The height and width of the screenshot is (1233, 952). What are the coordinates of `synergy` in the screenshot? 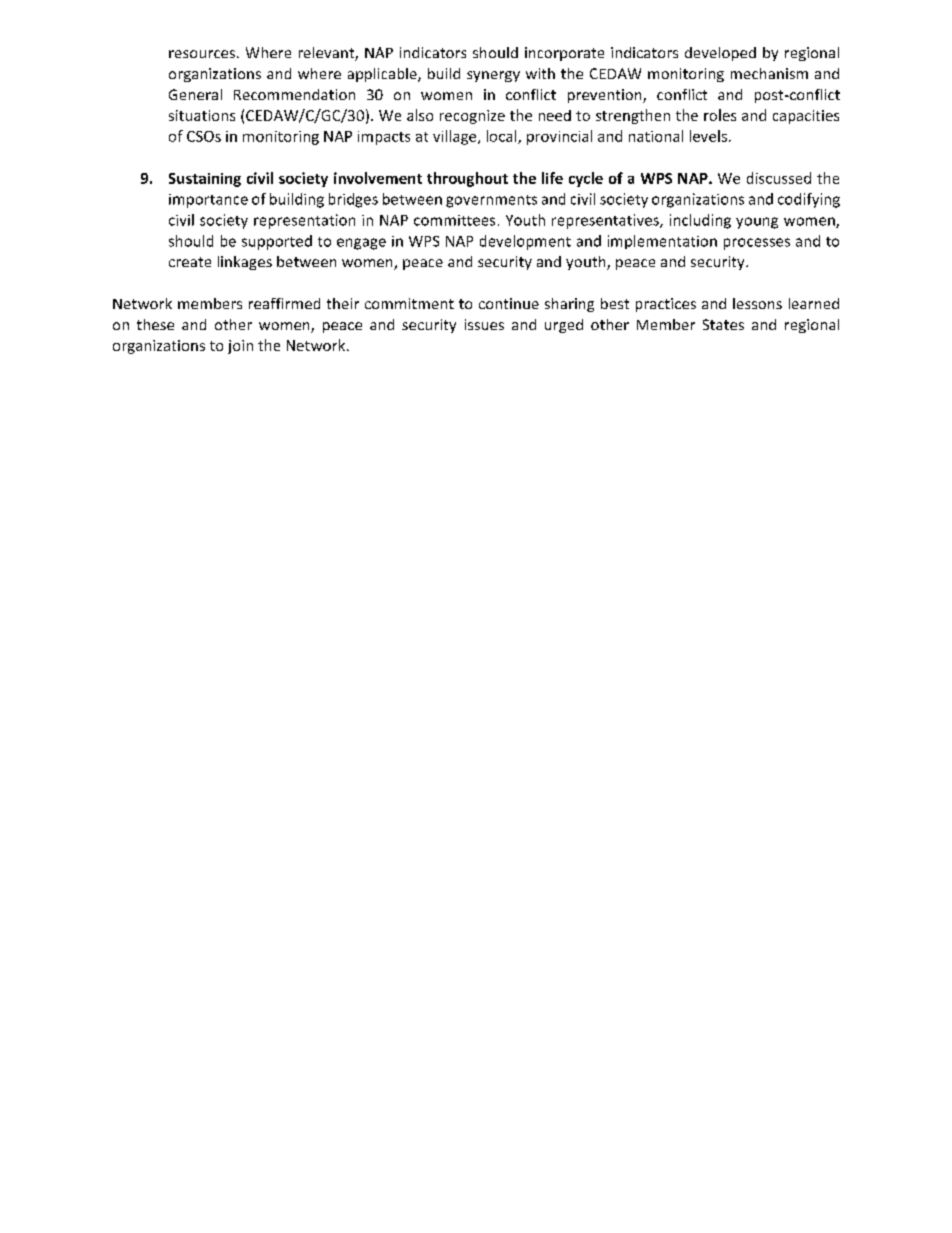 It's located at (493, 76).
